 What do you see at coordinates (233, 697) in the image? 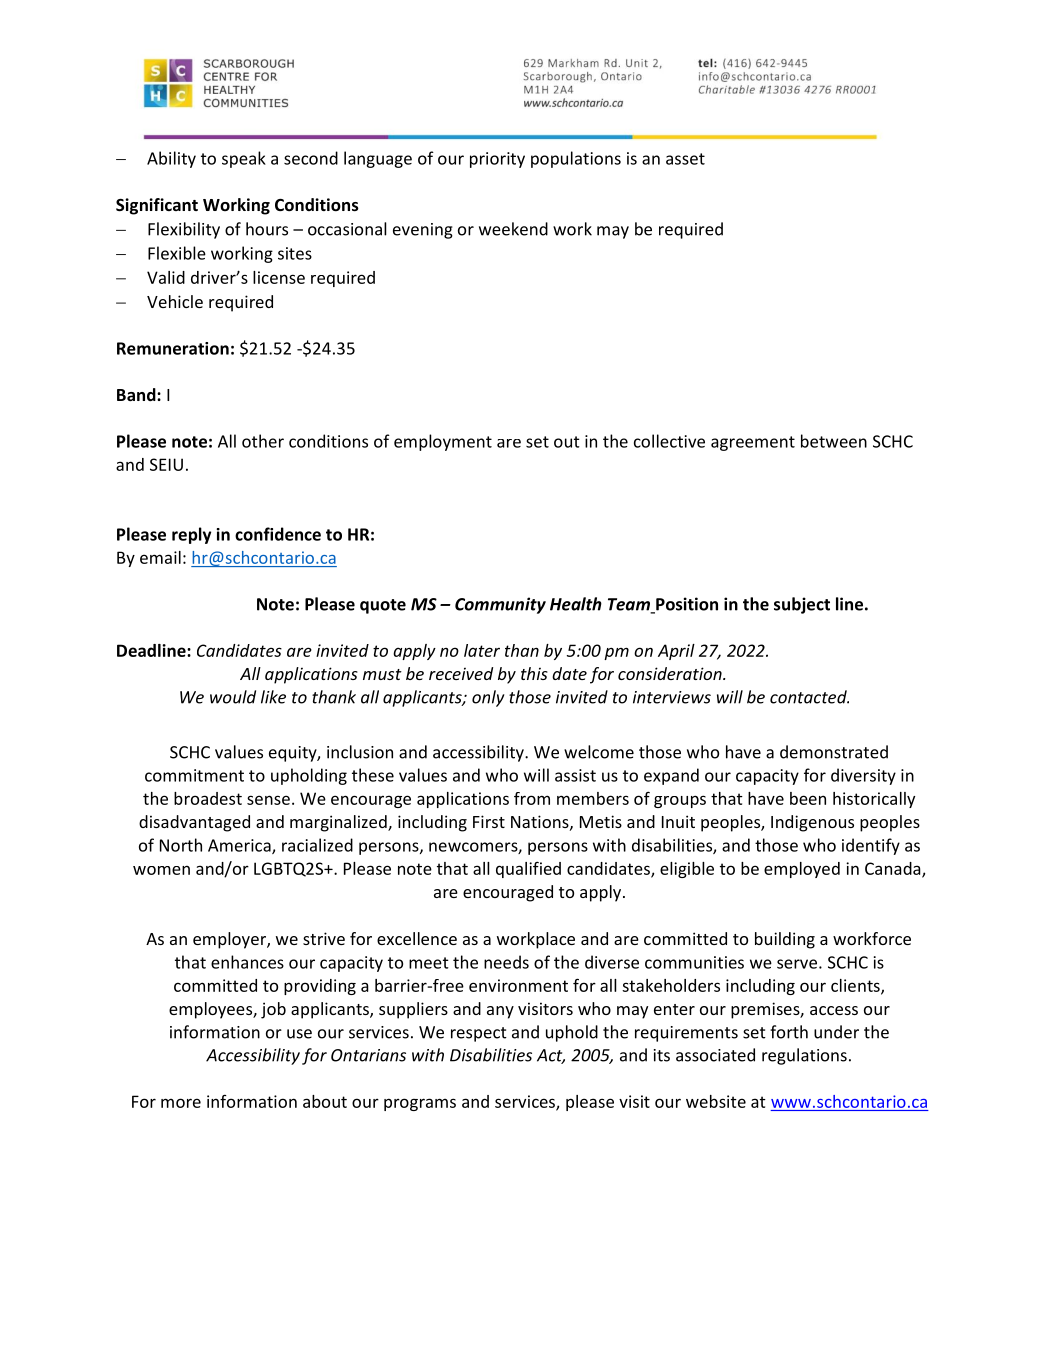
I see `would` at bounding box center [233, 697].
